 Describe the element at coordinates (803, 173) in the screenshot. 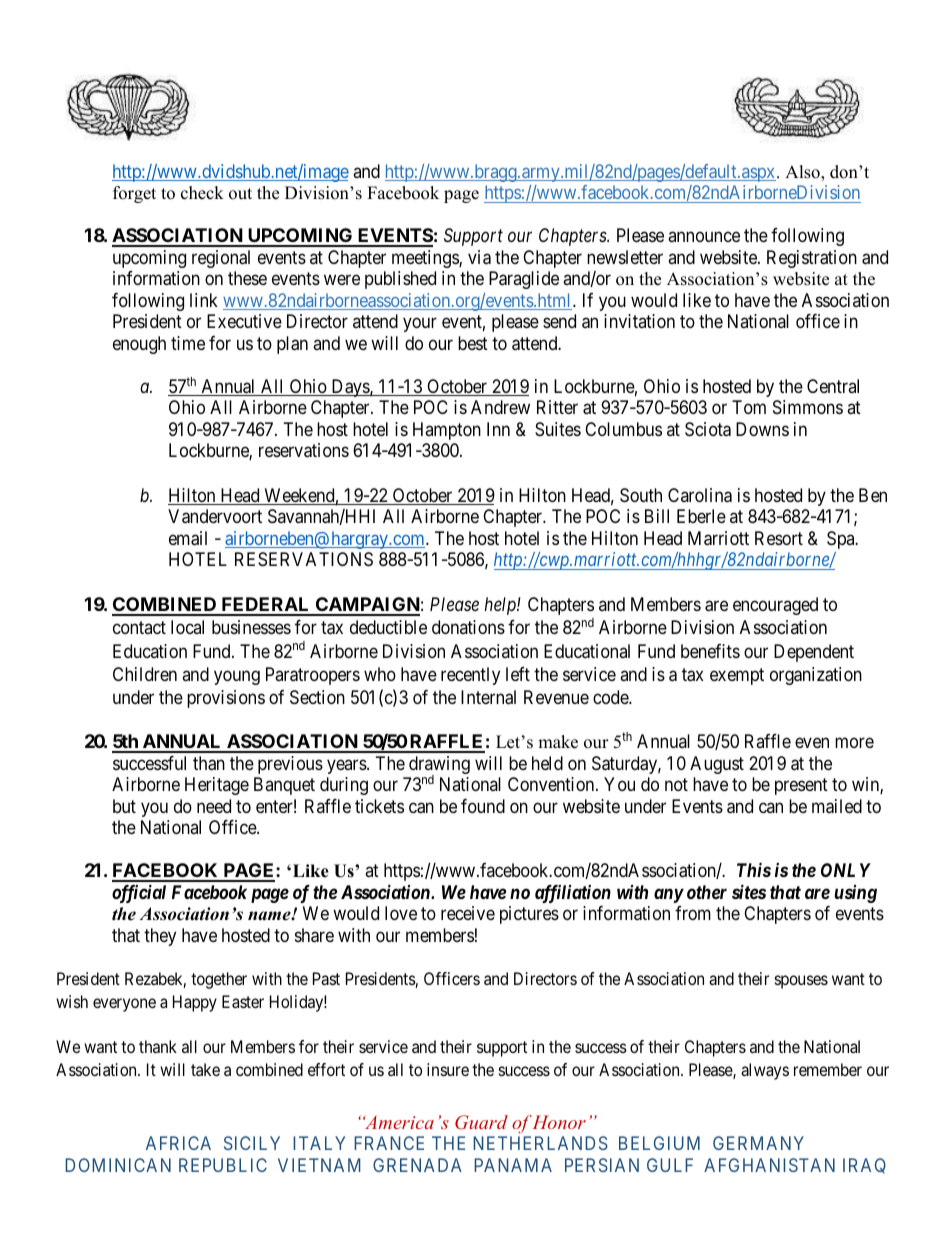

I see `Also` at that location.
